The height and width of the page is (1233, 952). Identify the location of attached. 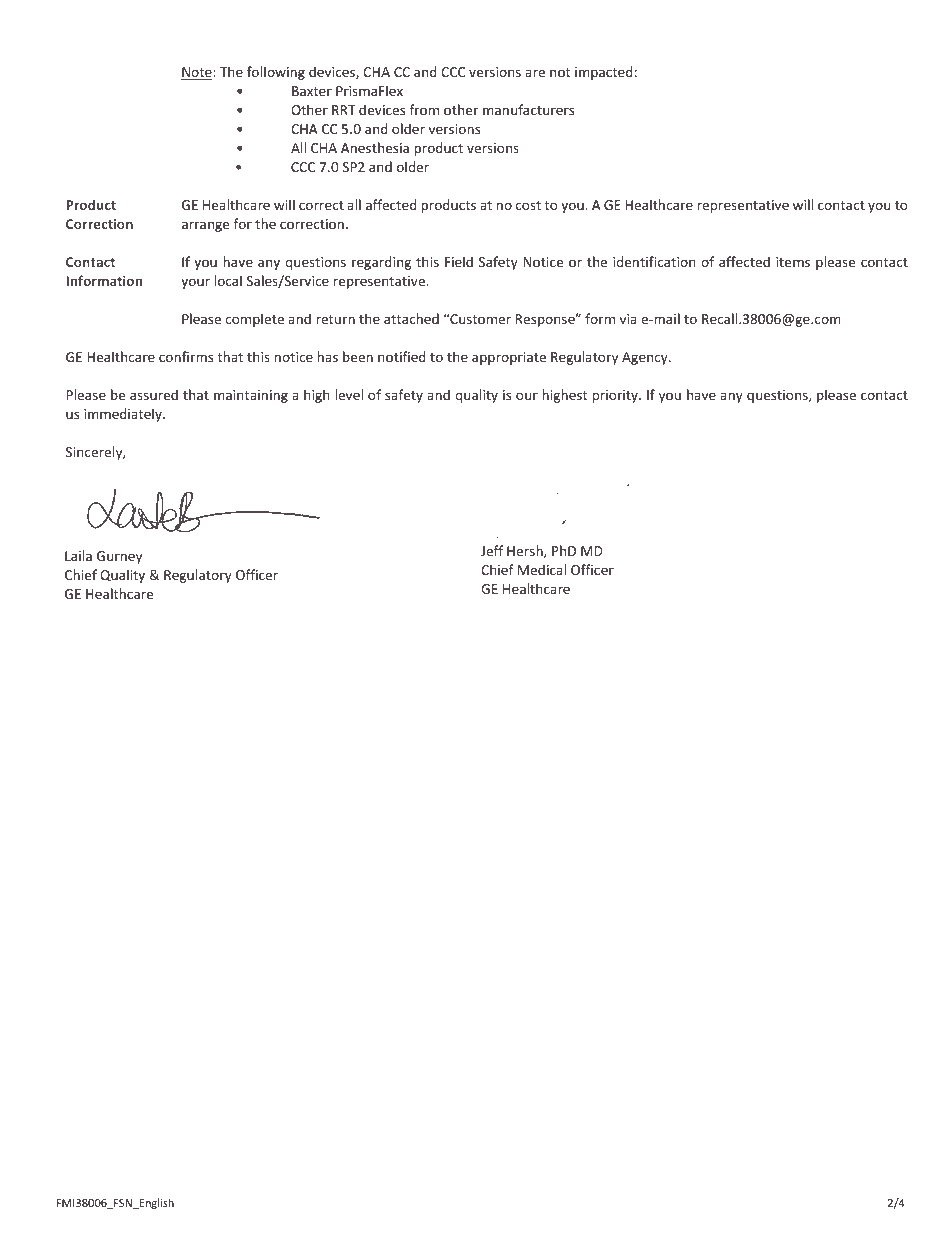
(411, 318).
